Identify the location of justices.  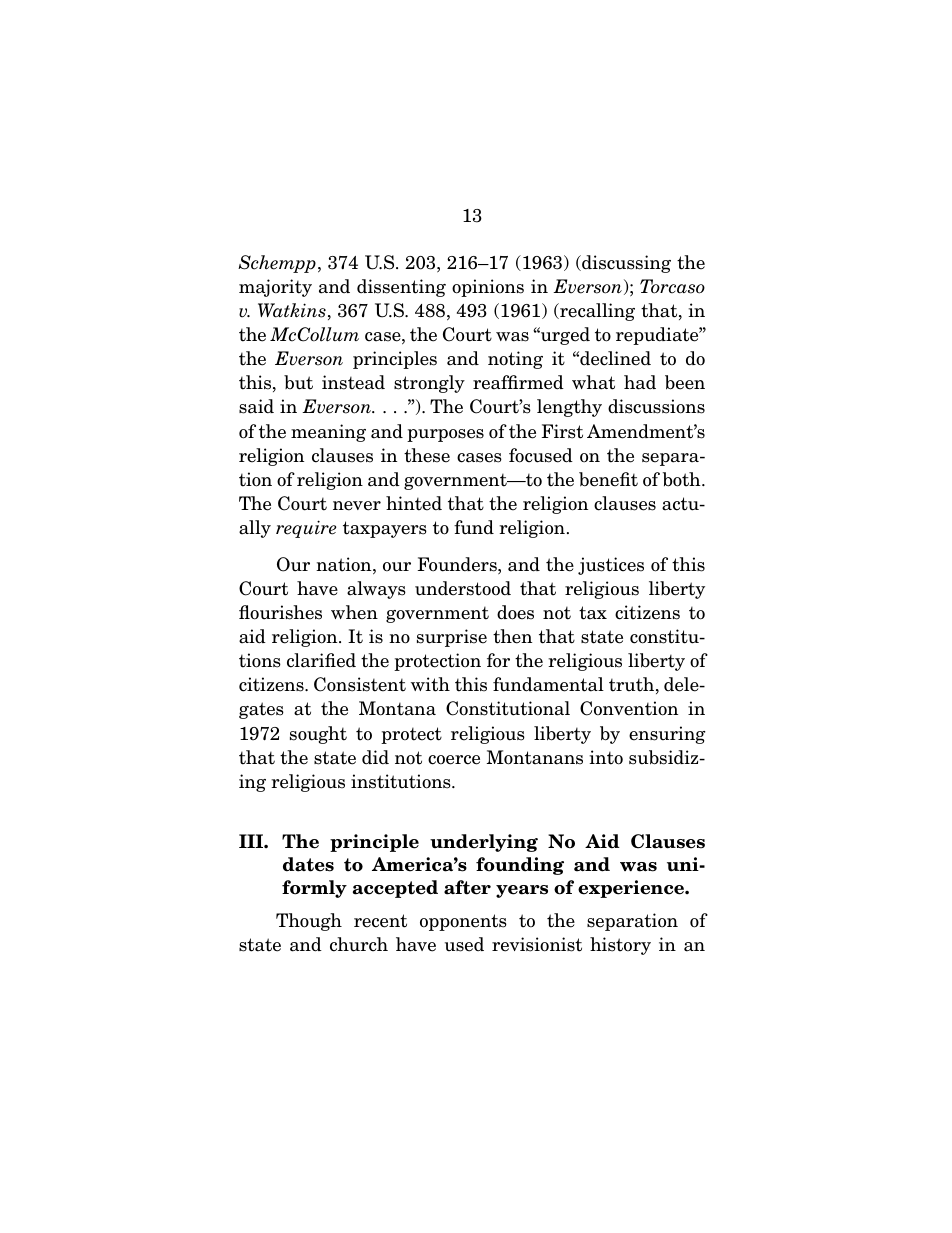
(611, 566).
